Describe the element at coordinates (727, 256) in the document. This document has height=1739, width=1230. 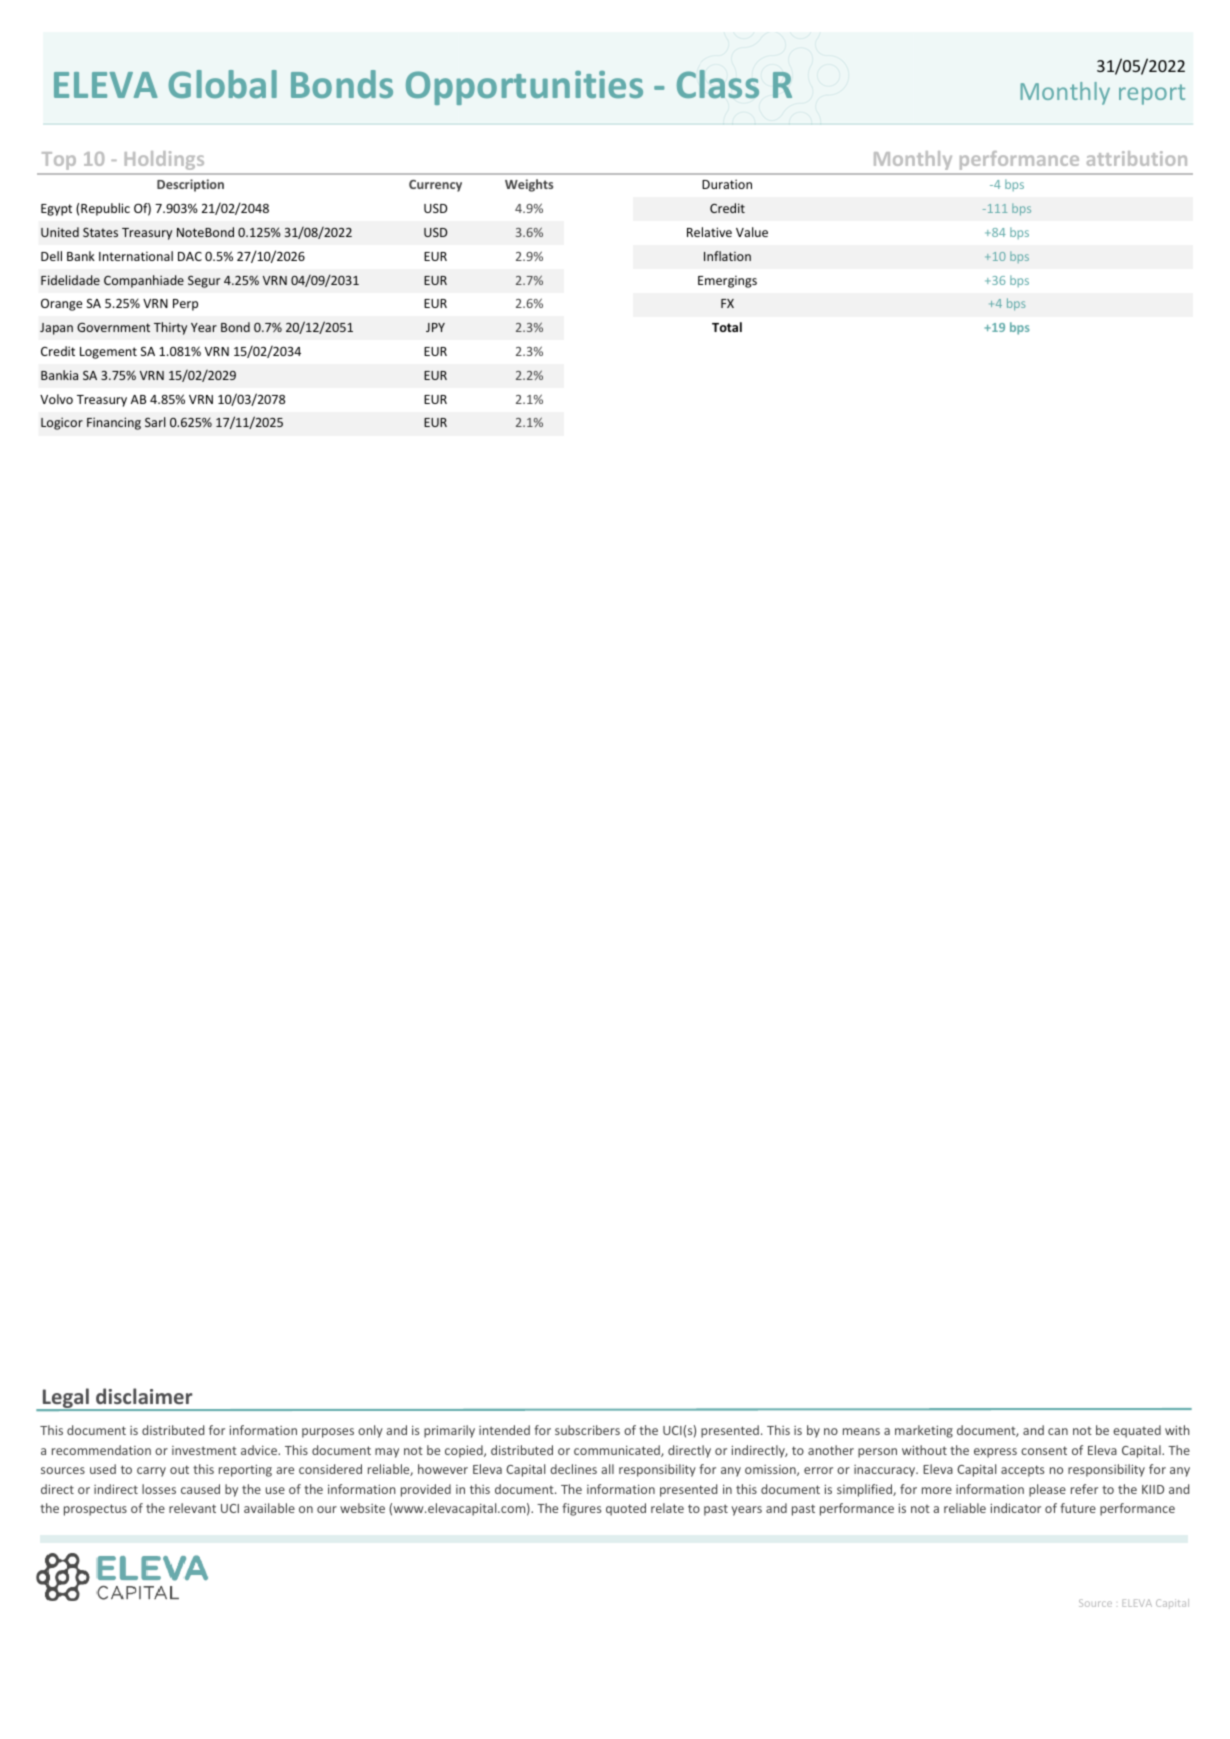
I see `Inflation` at that location.
